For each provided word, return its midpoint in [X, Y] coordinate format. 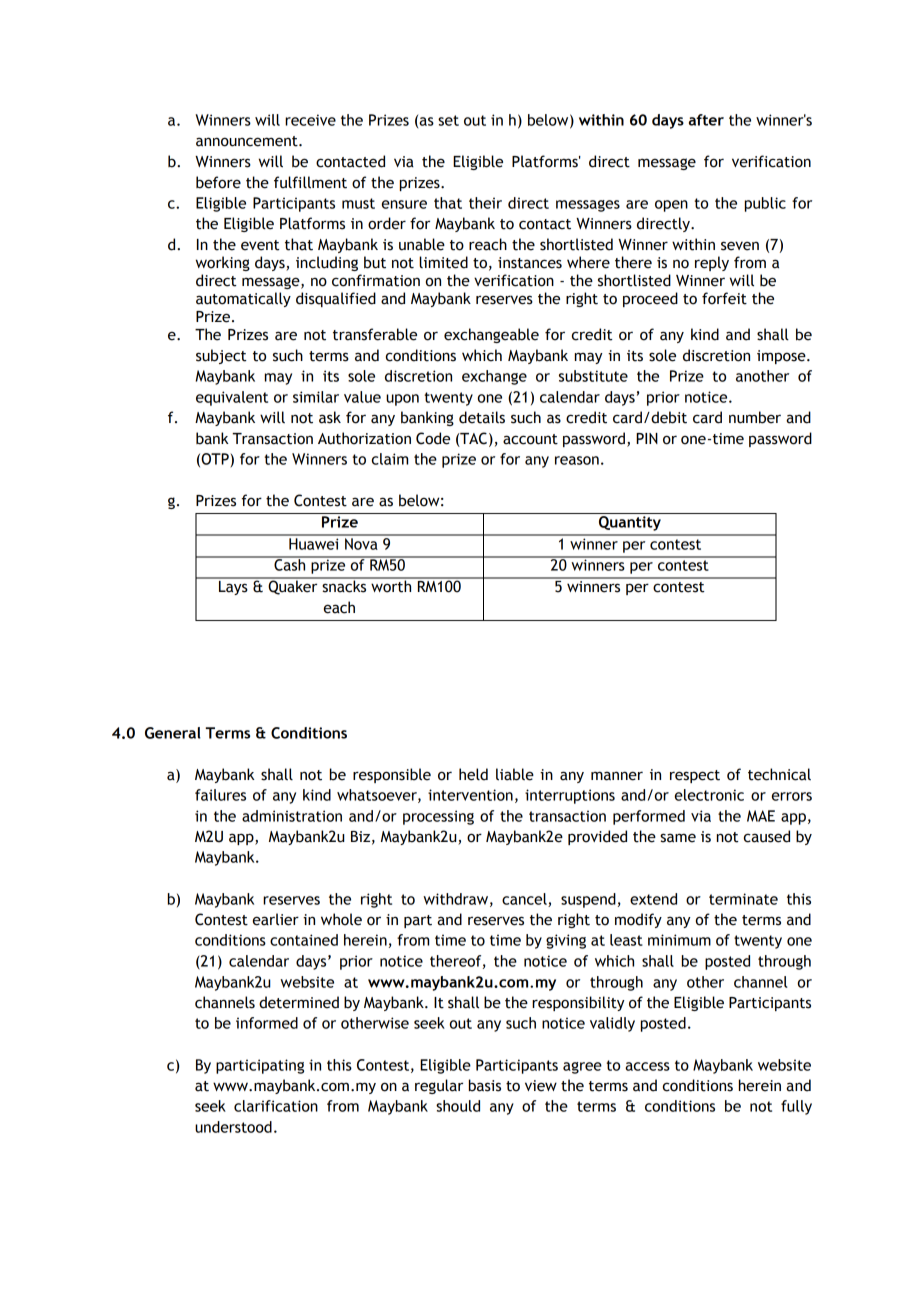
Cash [290, 564]
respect [695, 776]
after [706, 120]
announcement [248, 141]
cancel [525, 900]
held [473, 774]
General [173, 733]
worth [391, 585]
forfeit [724, 298]
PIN [647, 438]
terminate [743, 899]
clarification [276, 1106]
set [448, 120]
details [482, 417]
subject [221, 356]
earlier [276, 919]
